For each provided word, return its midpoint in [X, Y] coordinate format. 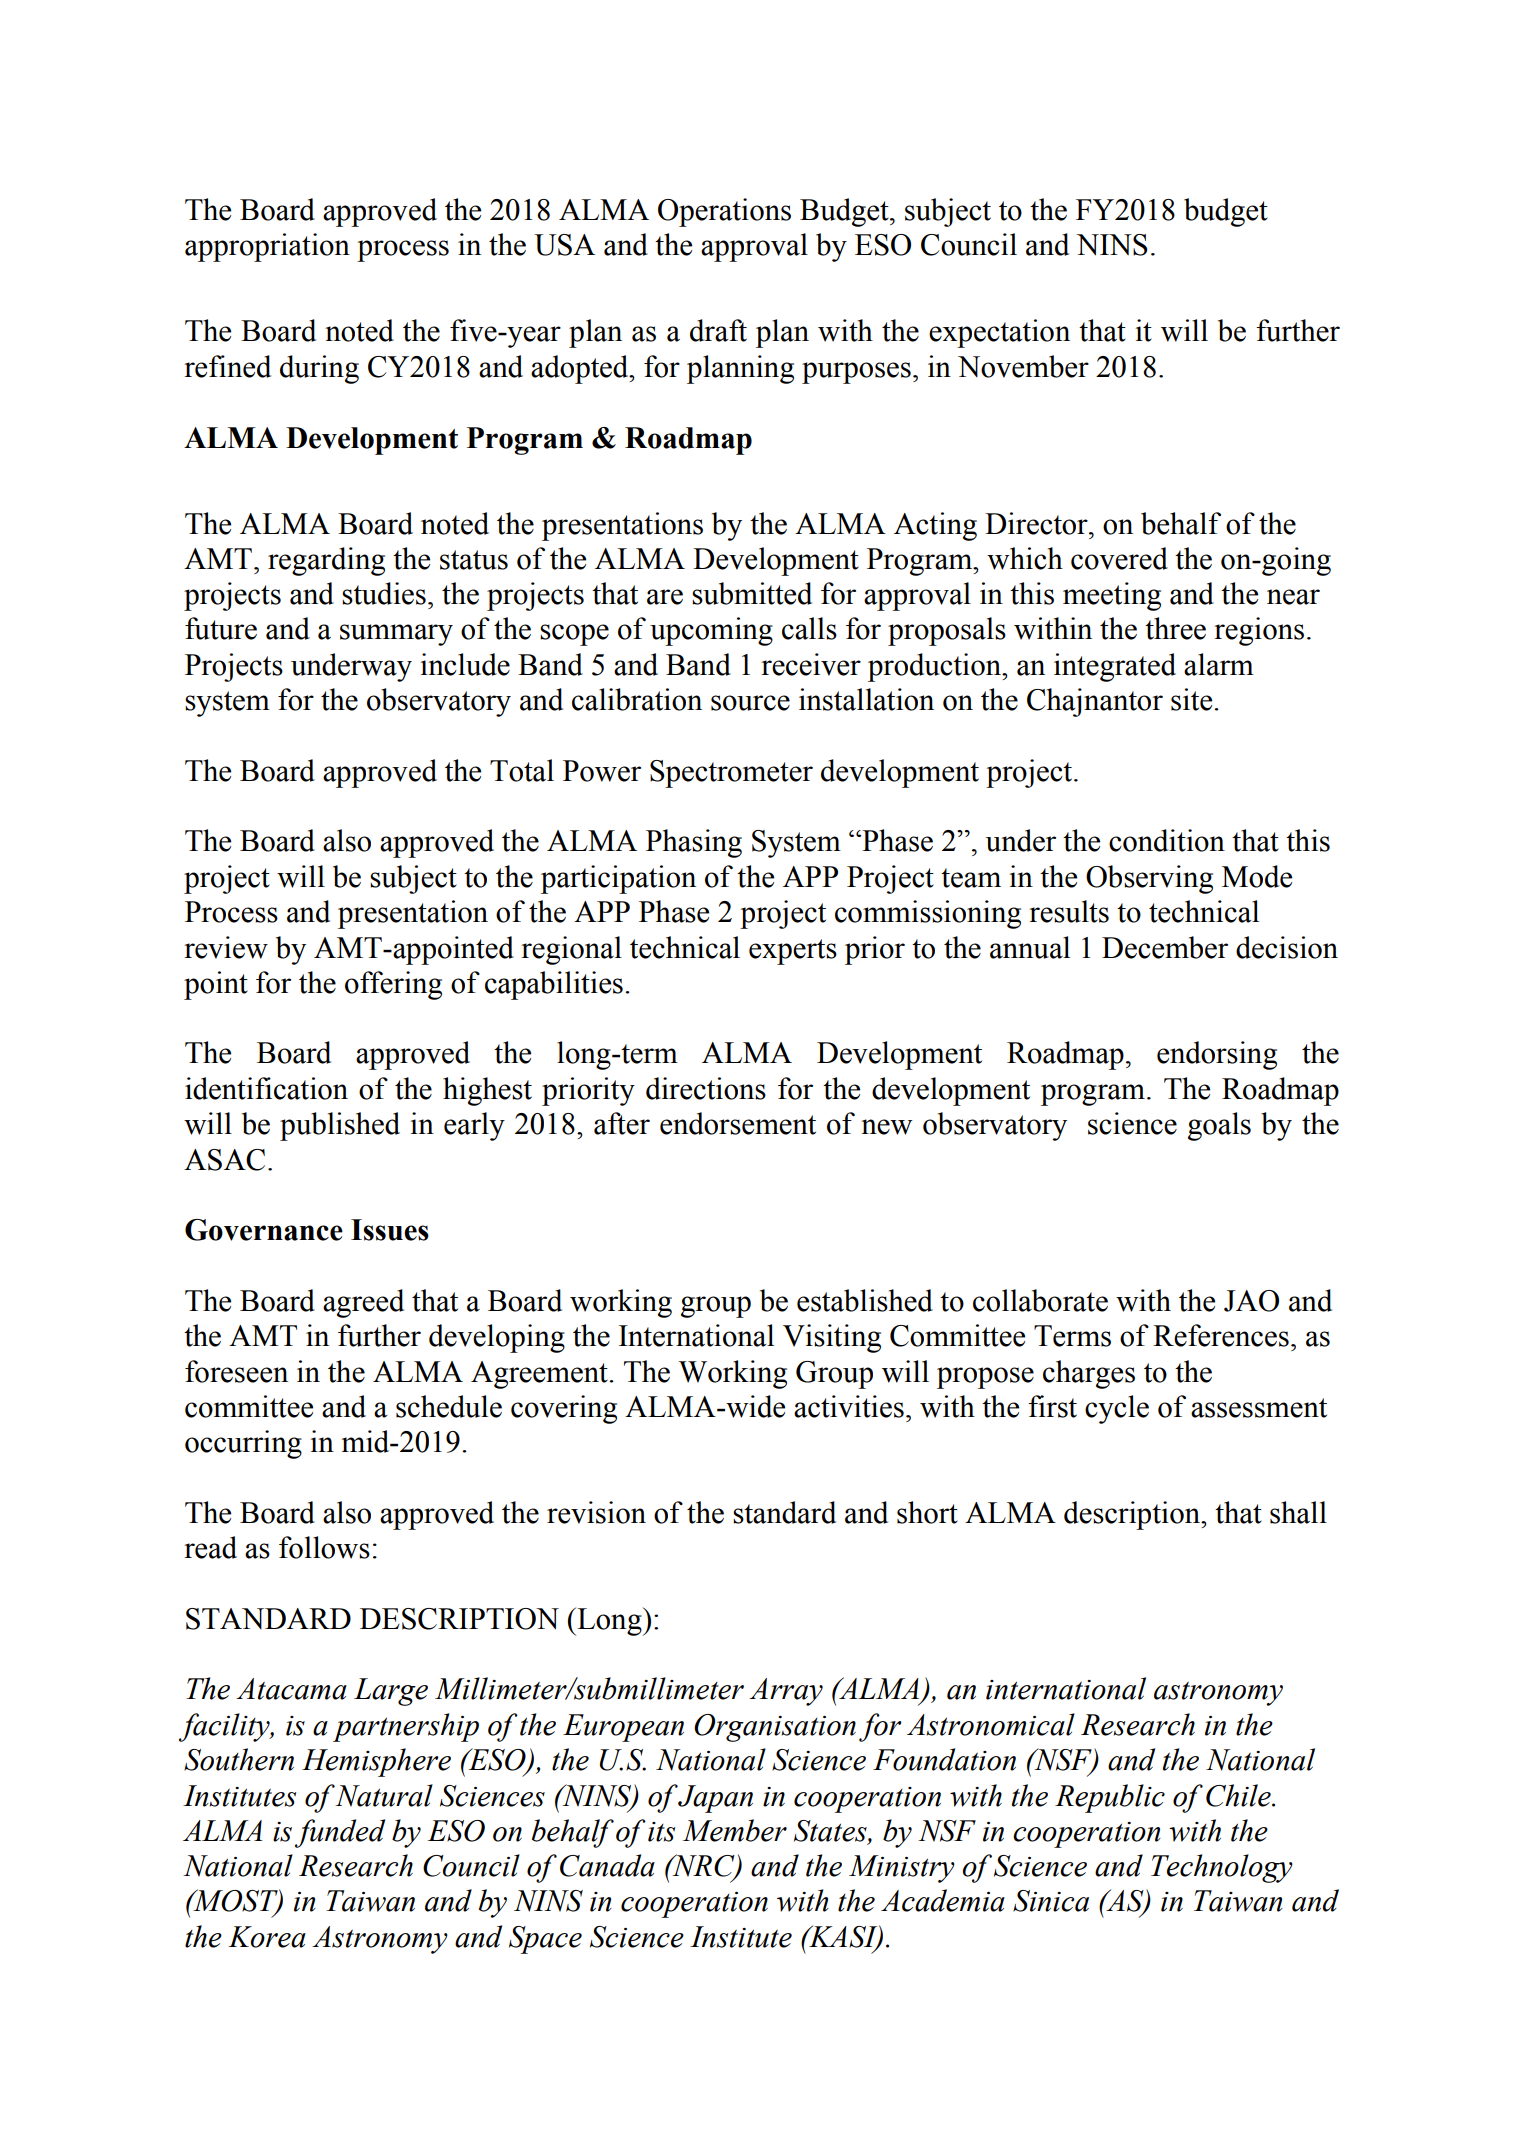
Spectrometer [731, 774]
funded [340, 1833]
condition [1167, 840]
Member [735, 1830]
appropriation [267, 247]
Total [522, 770]
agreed [363, 1303]
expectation [999, 333]
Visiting [832, 1338]
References [1221, 1335]
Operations [724, 212]
